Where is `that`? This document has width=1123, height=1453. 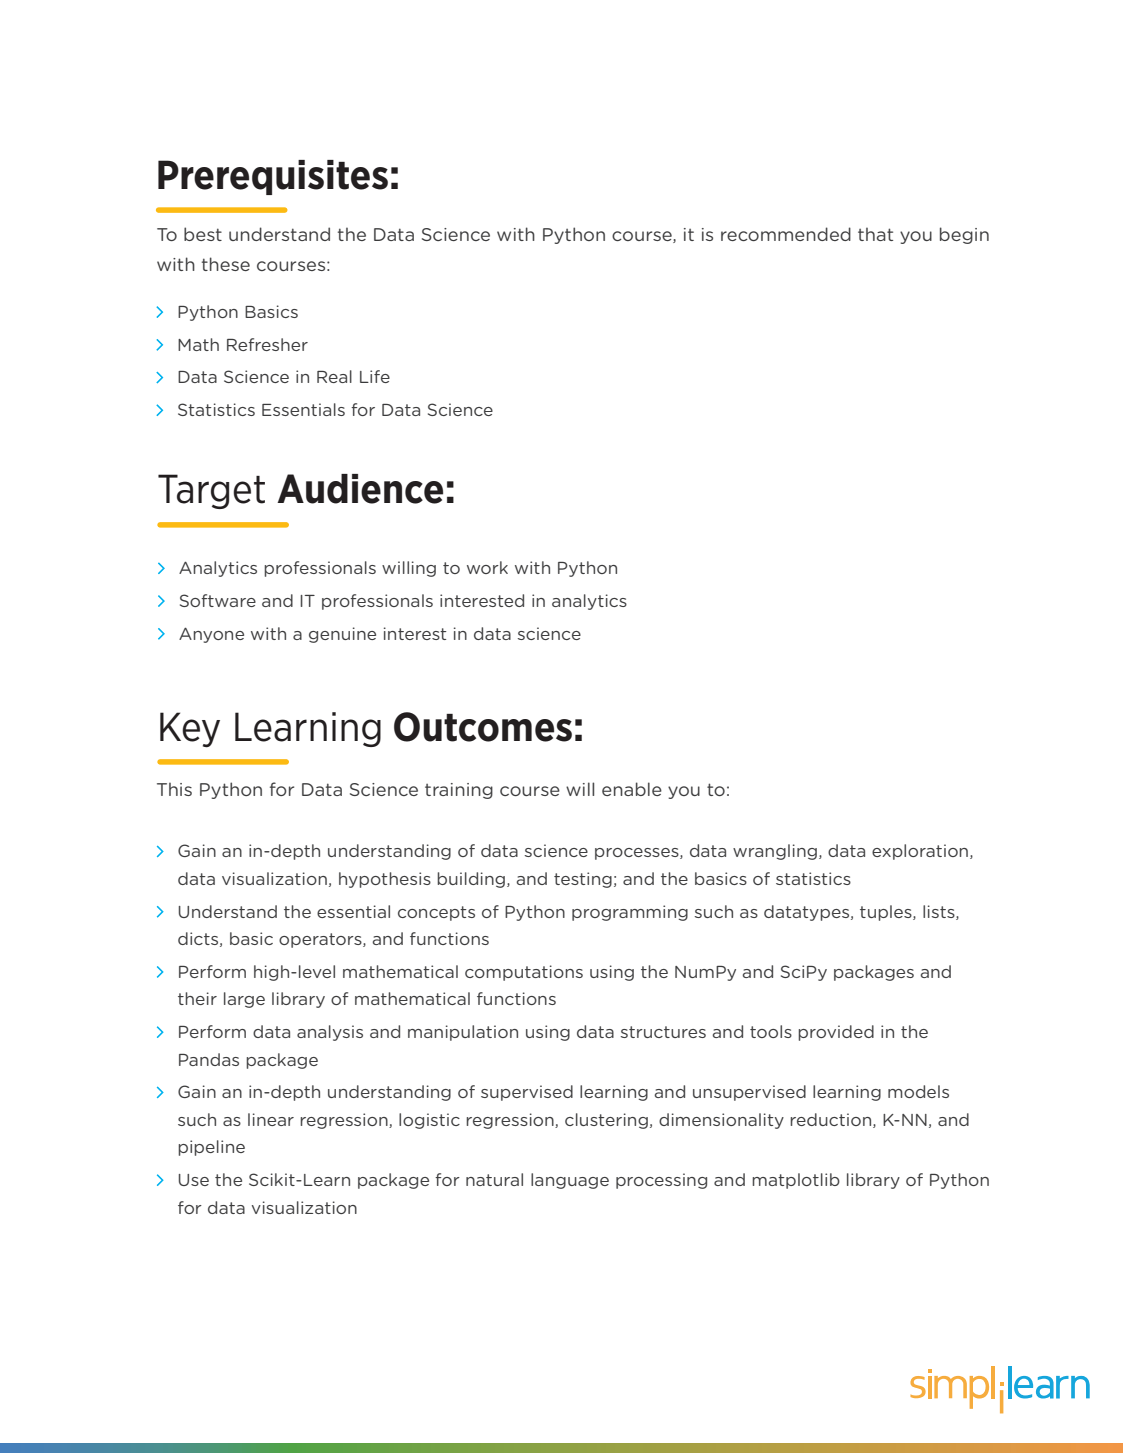
that is located at coordinates (875, 234).
